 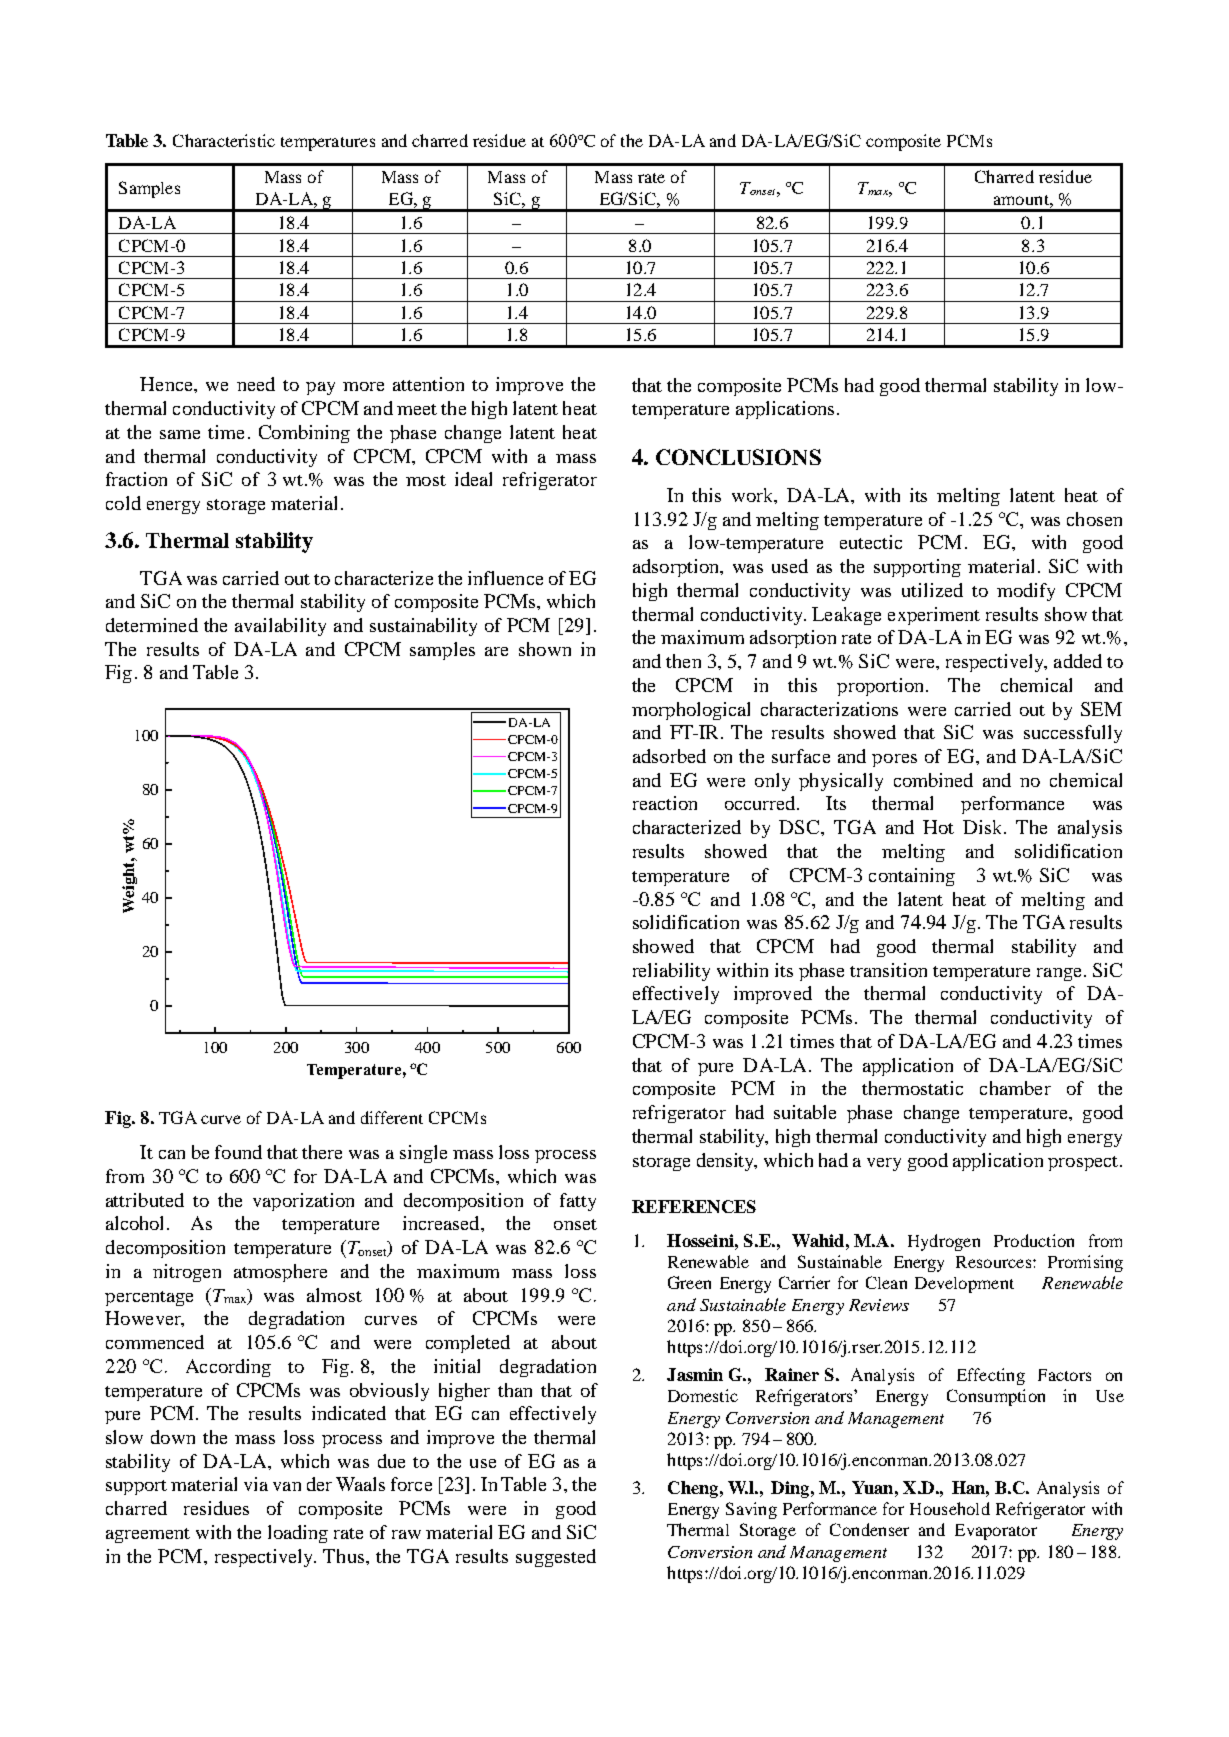 What do you see at coordinates (996, 1532) in the screenshot?
I see `Evaporator` at bounding box center [996, 1532].
